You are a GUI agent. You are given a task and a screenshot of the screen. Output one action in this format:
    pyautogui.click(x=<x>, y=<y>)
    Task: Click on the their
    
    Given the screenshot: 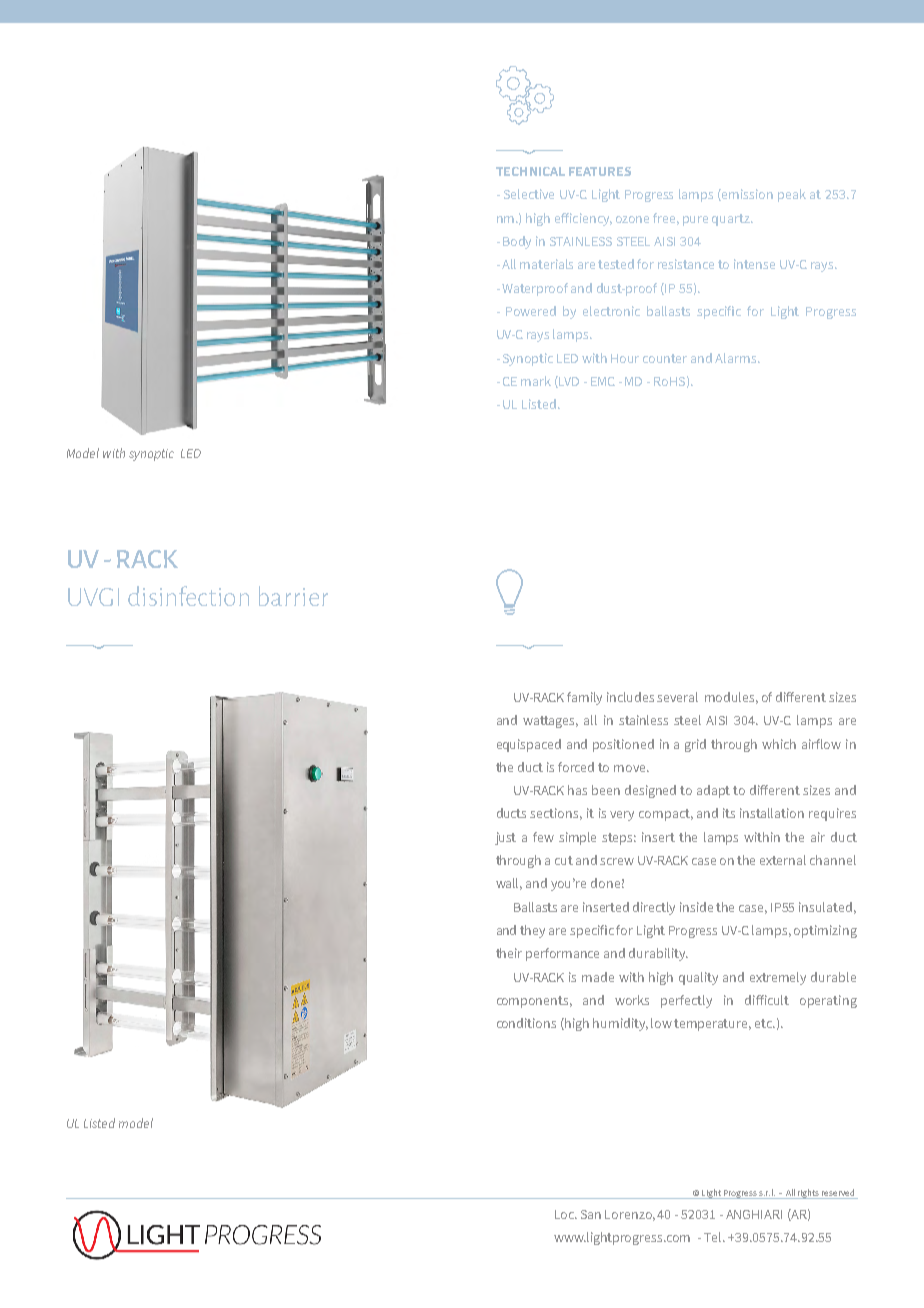 What is the action you would take?
    pyautogui.click(x=509, y=953)
